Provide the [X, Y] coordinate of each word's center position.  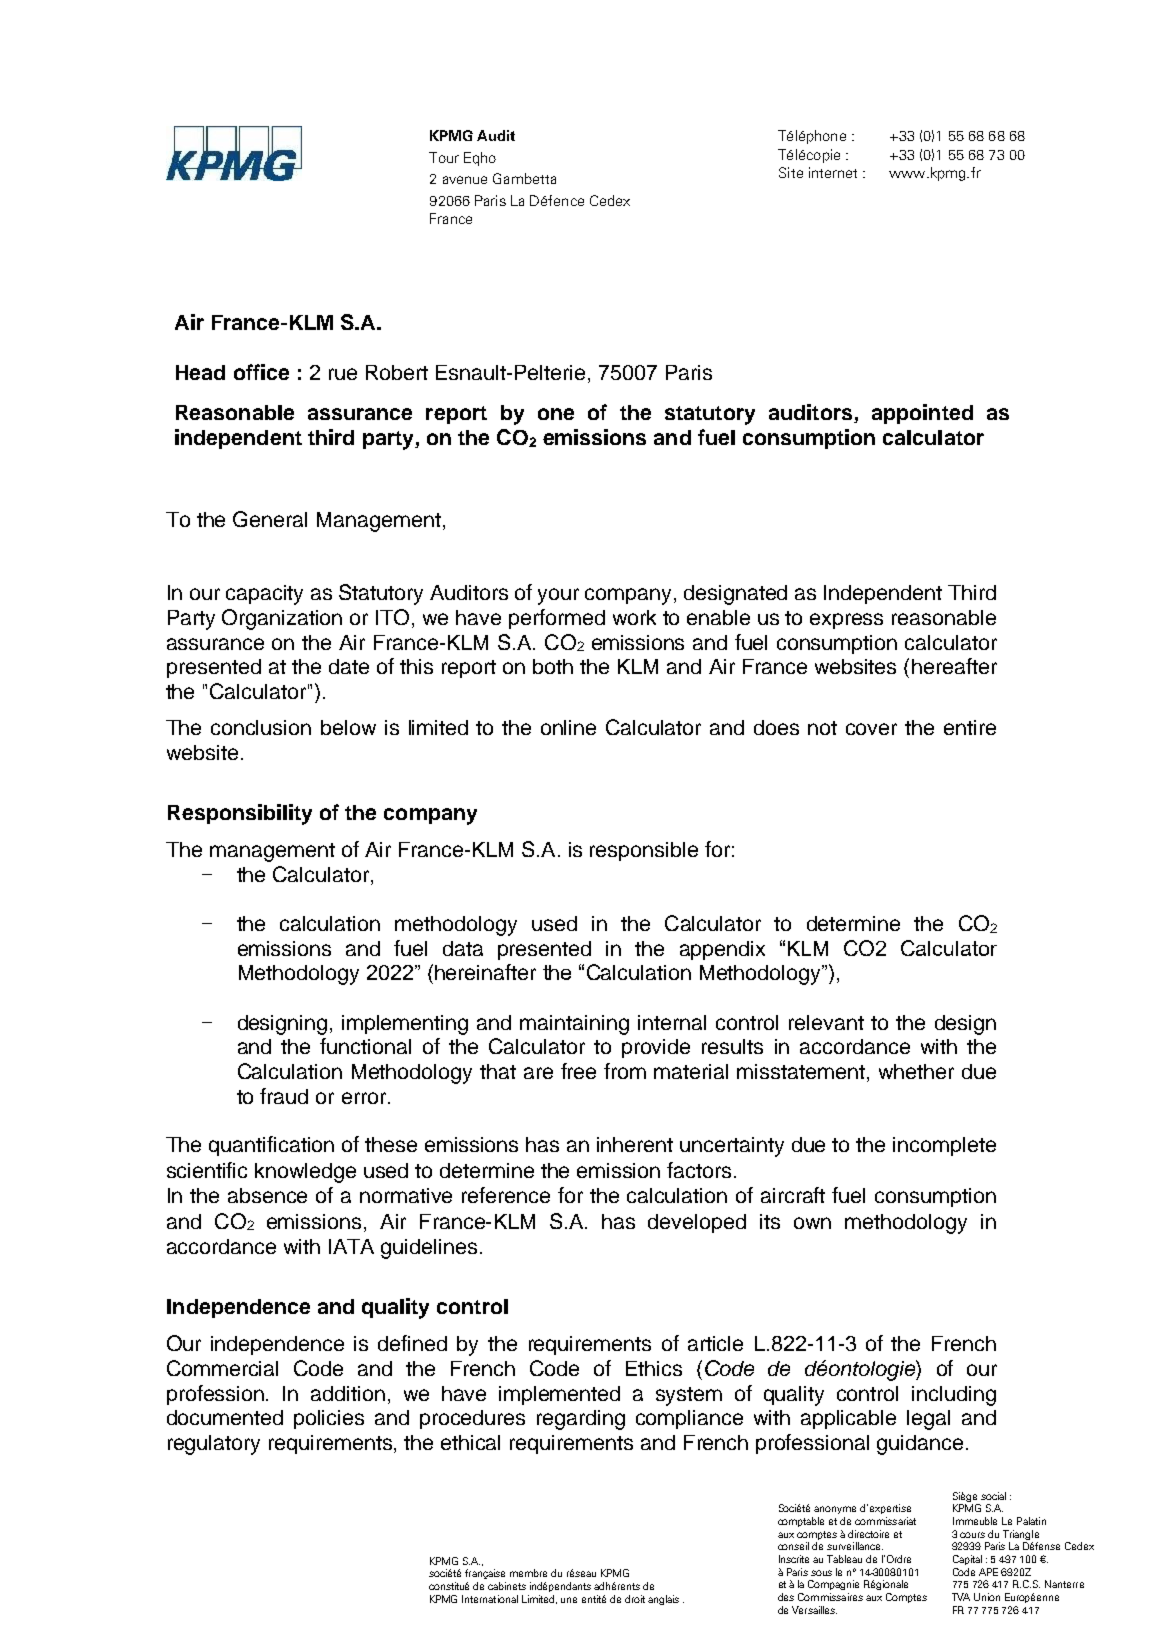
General [270, 519]
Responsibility [240, 814]
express [846, 621]
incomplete [944, 1146]
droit [635, 1599]
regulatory [214, 1445]
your [558, 596]
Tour [444, 157]
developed [697, 1223]
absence [267, 1195]
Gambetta [524, 178]
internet [833, 172]
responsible [644, 851]
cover [871, 729]
